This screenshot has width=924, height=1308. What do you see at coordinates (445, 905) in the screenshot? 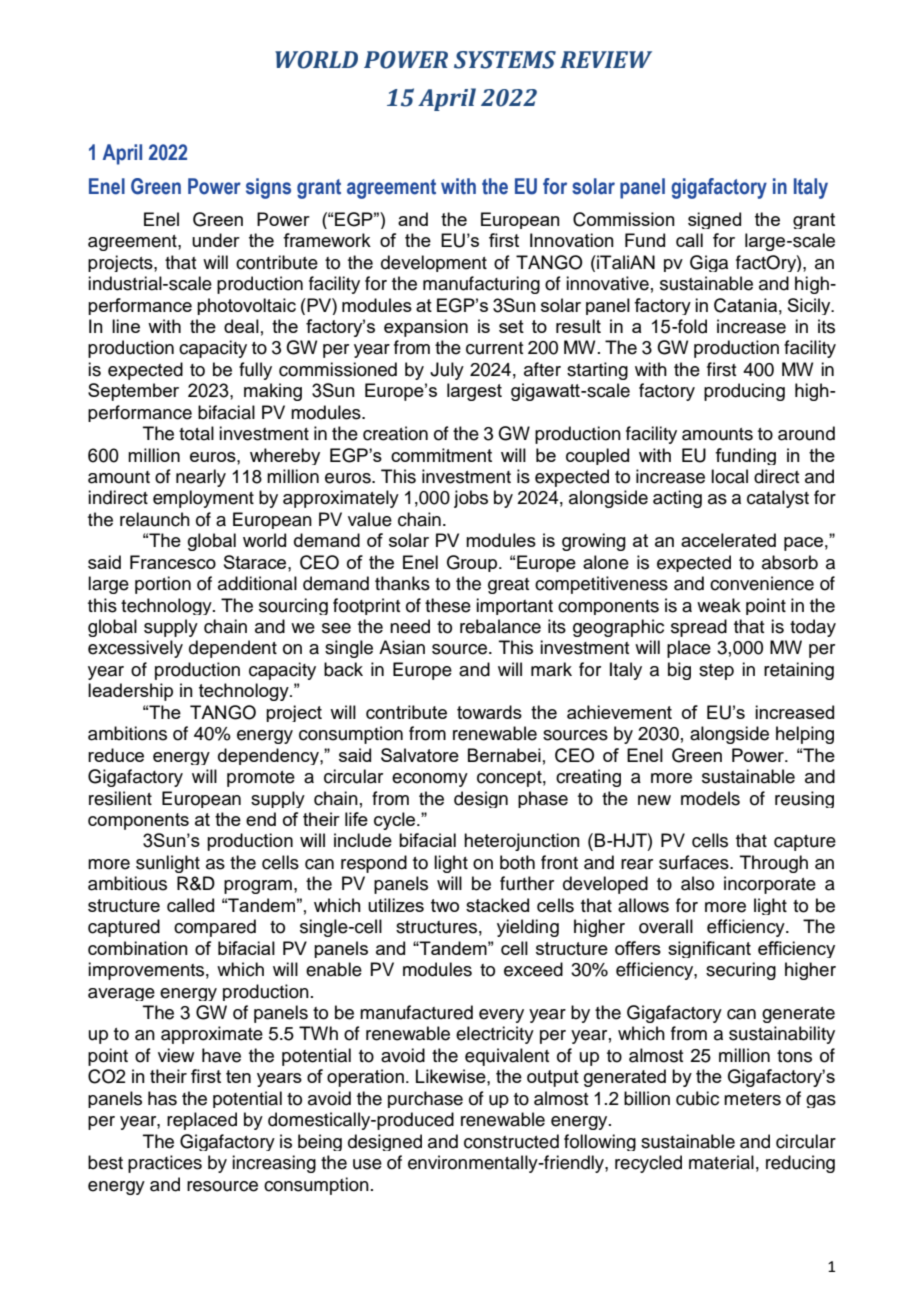
I see `two` at bounding box center [445, 905].
